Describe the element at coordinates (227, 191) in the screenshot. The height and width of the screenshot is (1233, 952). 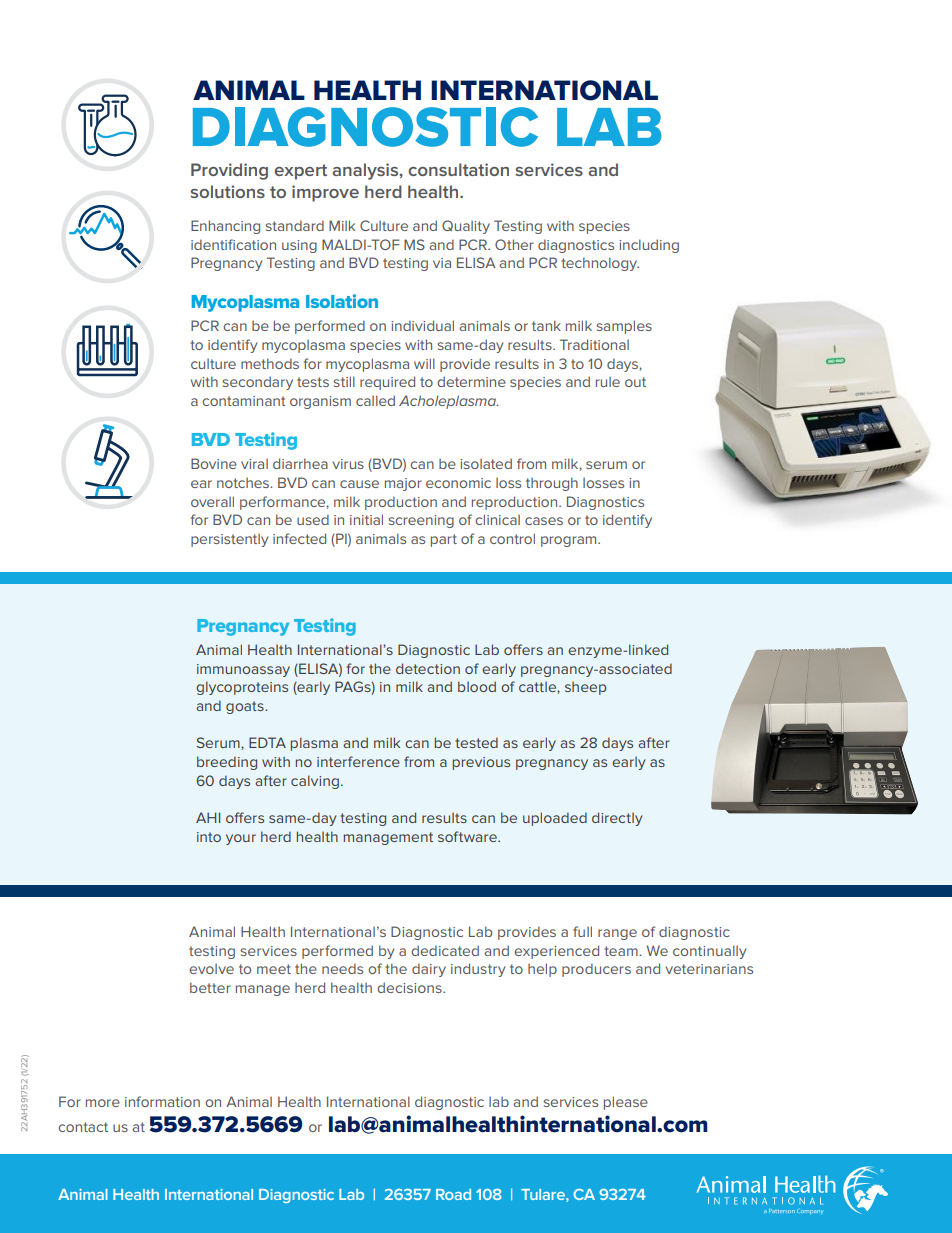
I see `solutions` at that location.
